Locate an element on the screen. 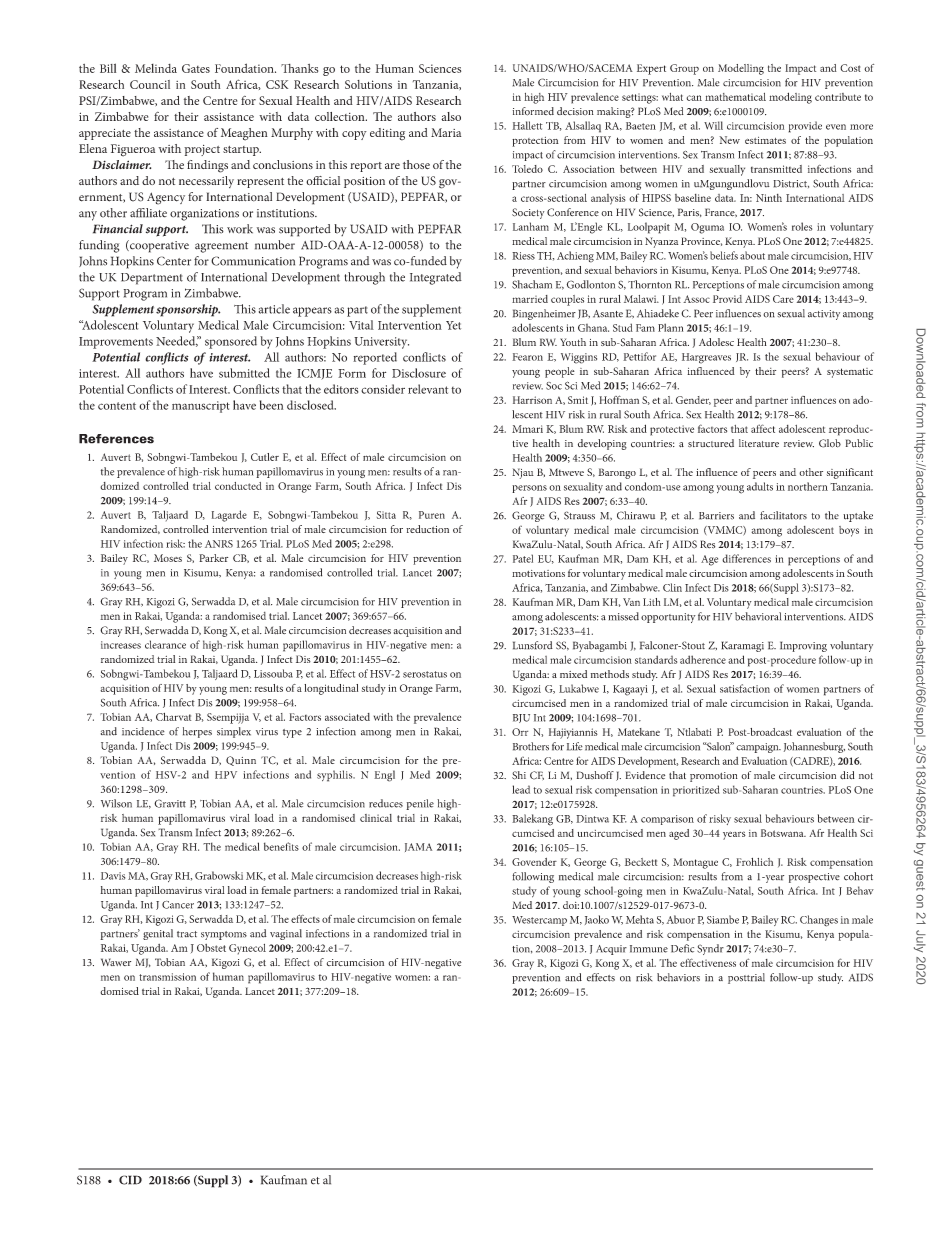 The height and width of the screenshot is (1255, 952). Hargreaves is located at coordinates (706, 358).
